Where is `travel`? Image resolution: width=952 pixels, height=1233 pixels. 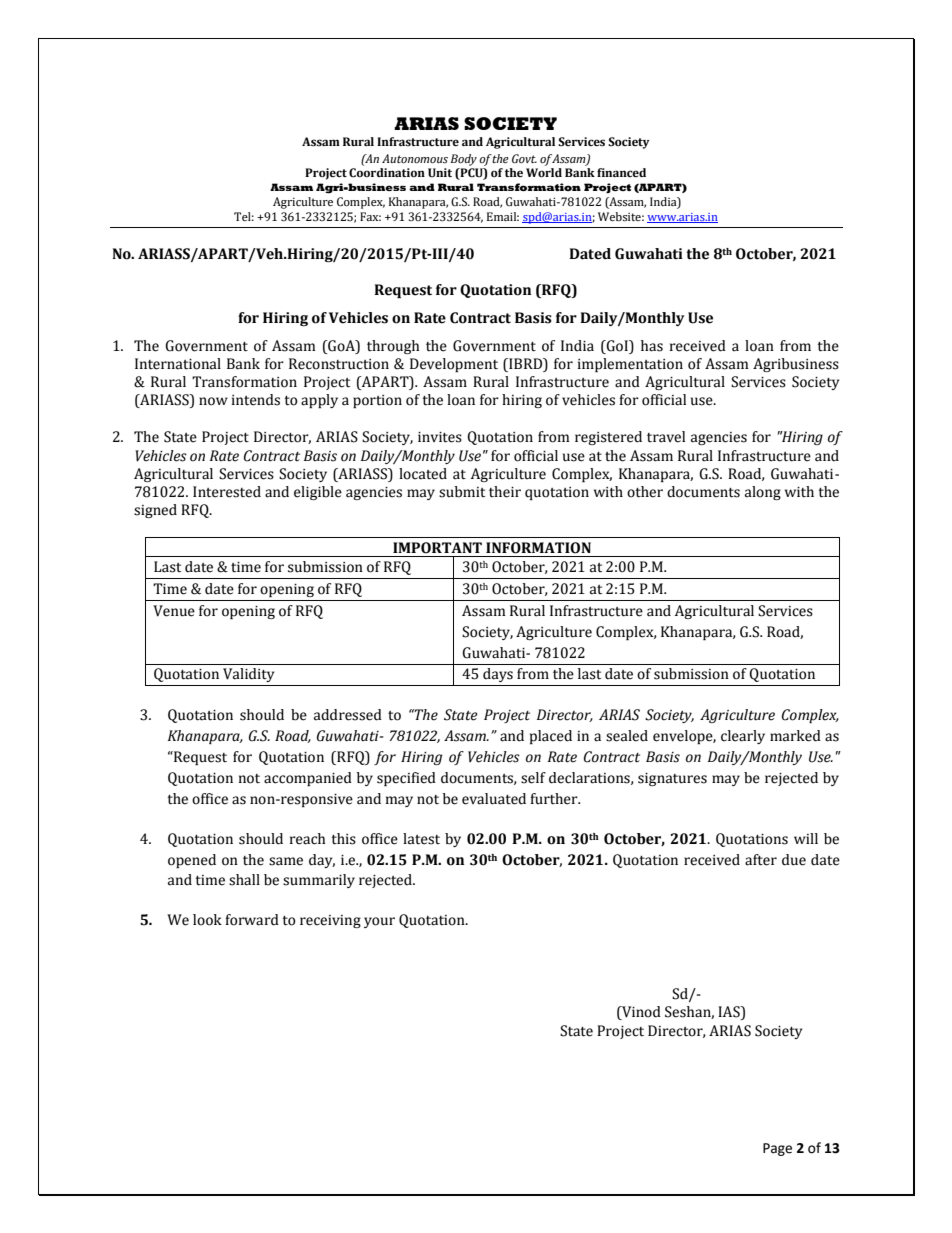
travel is located at coordinates (666, 437).
